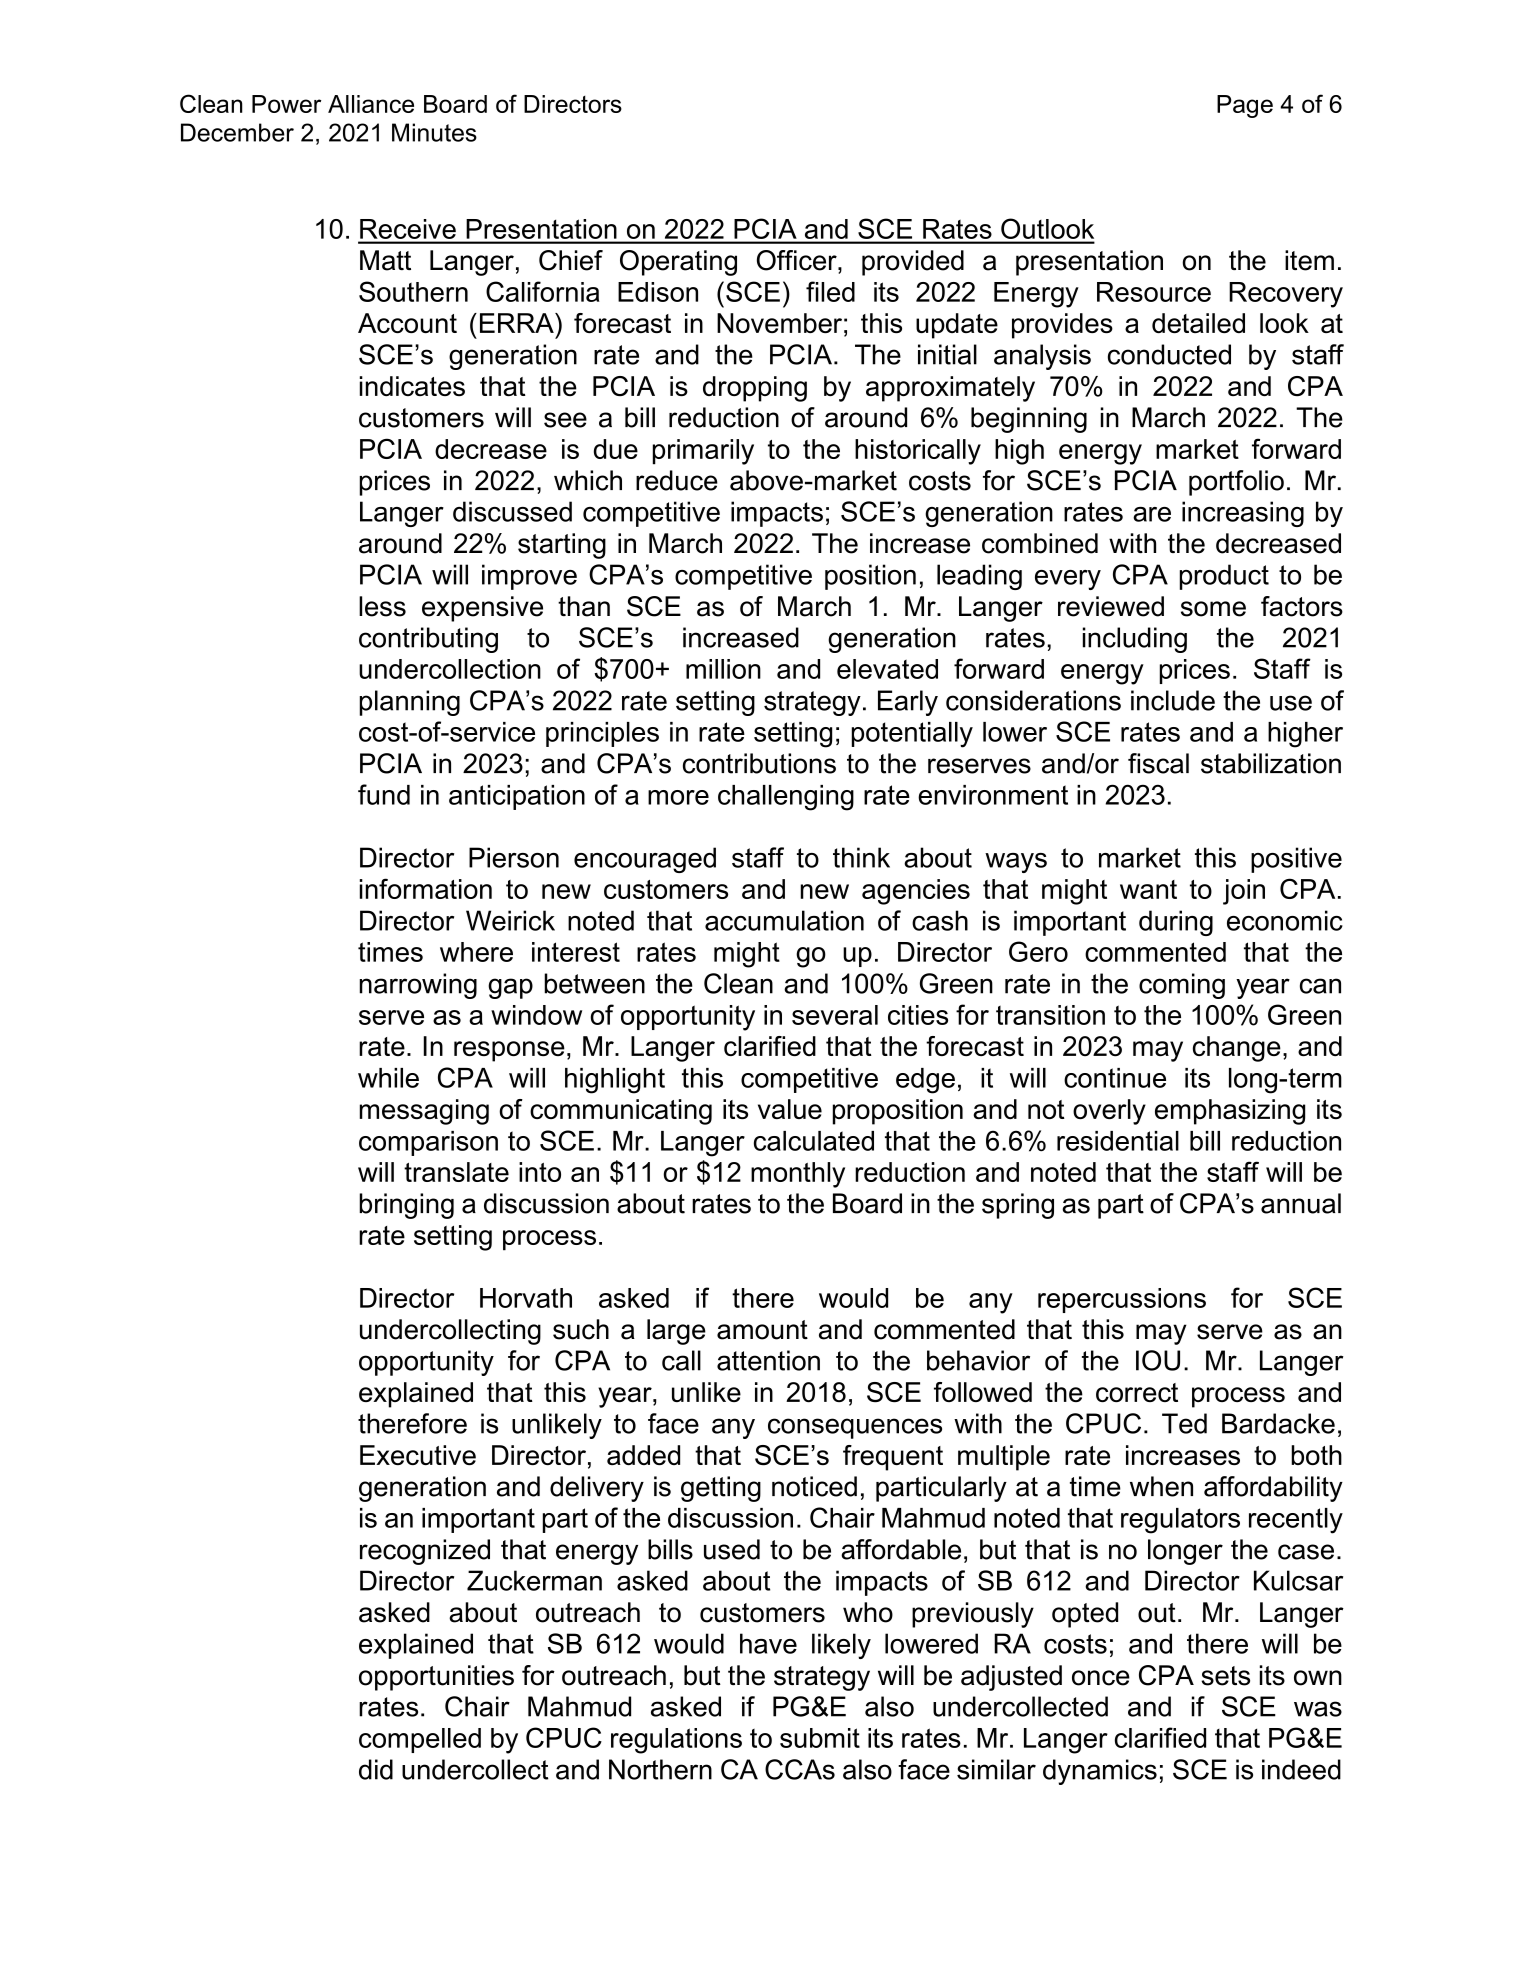 Image resolution: width=1522 pixels, height=1969 pixels. Describe the element at coordinates (371, 104) in the screenshot. I see `Alliance` at that location.
